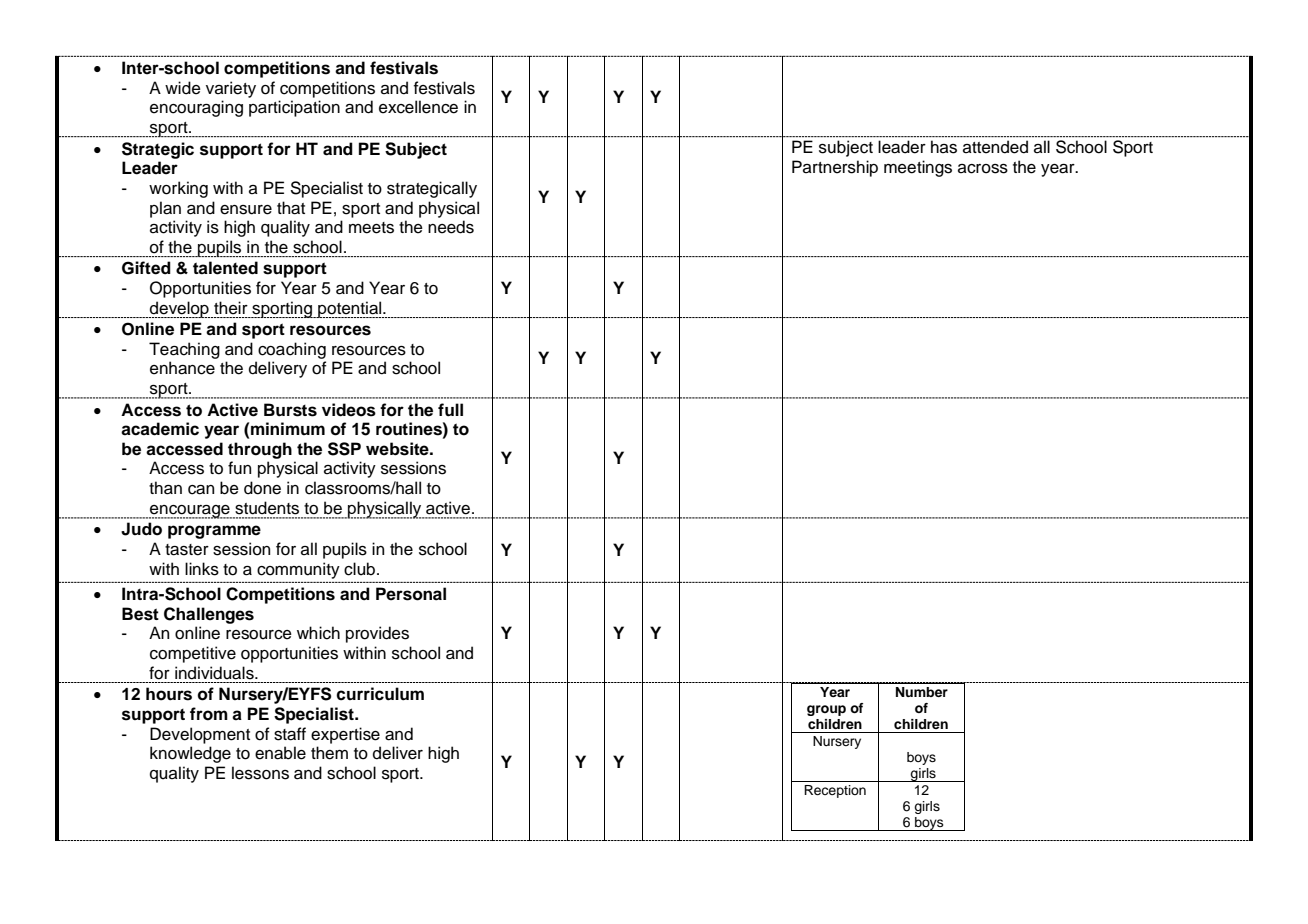 The height and width of the screenshot is (924, 1308). What do you see at coordinates (260, 450) in the screenshot?
I see `through` at bounding box center [260, 450].
